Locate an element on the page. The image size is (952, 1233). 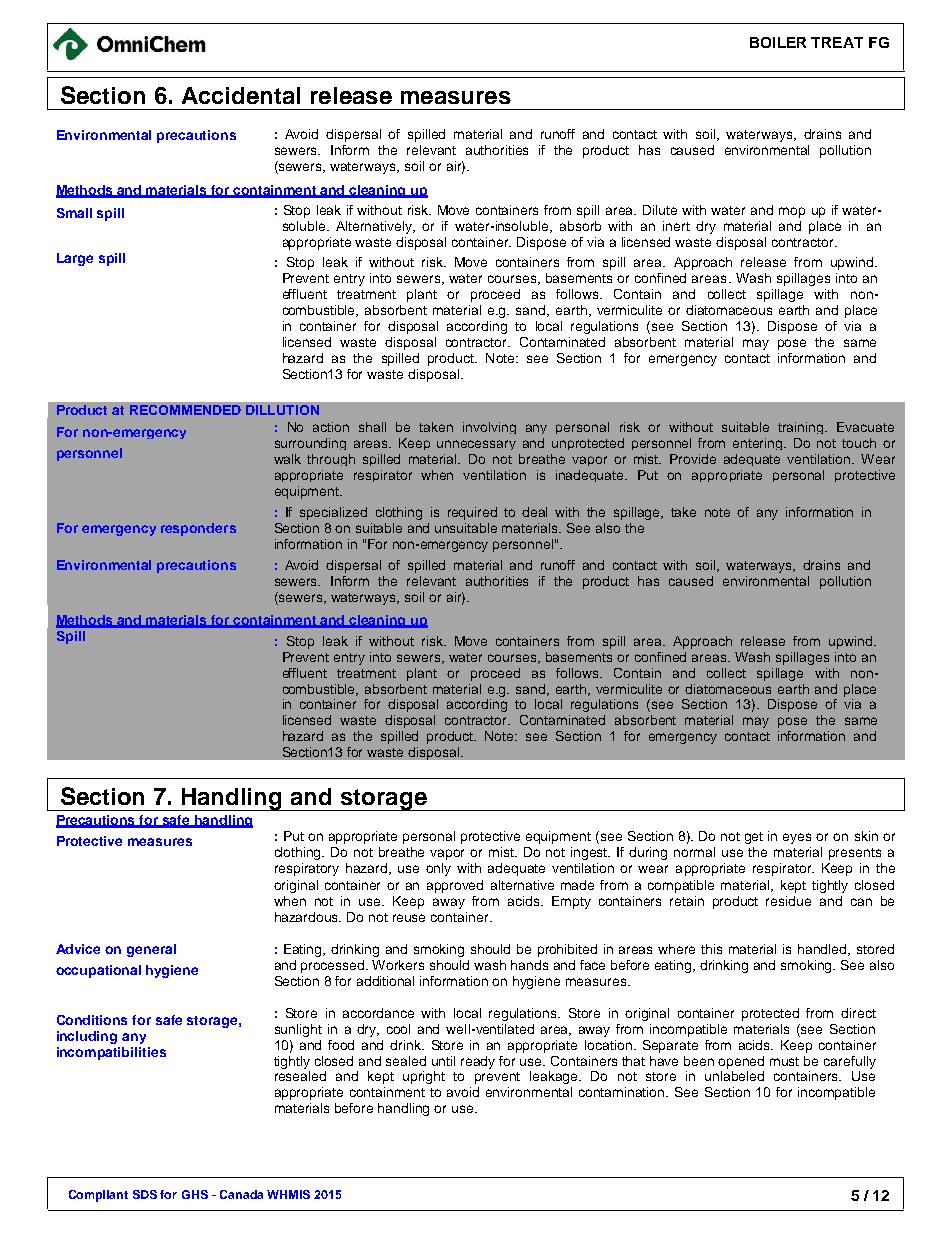
BOILER is located at coordinates (778, 42).
